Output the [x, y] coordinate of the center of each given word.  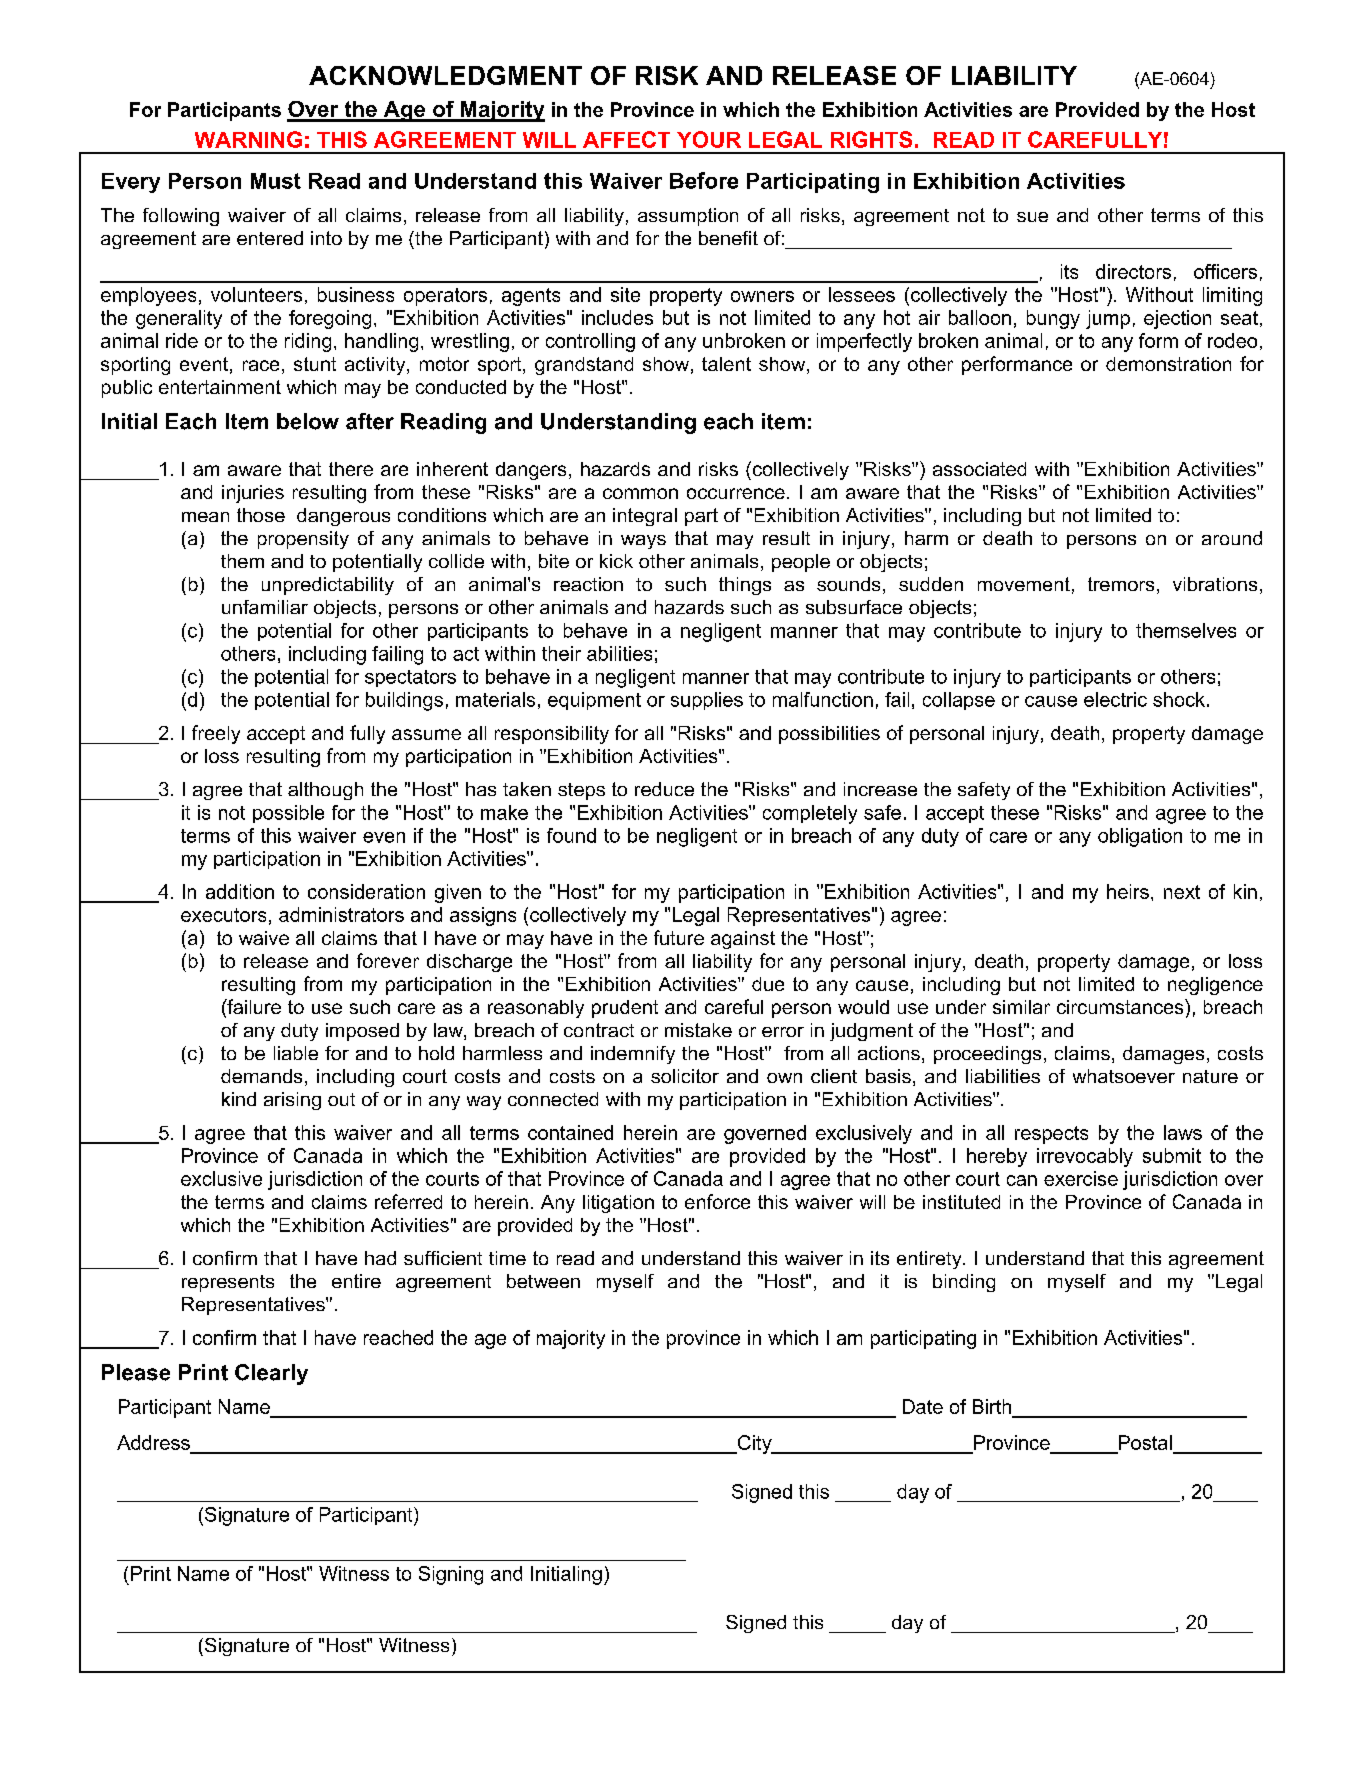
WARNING [248, 139]
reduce [664, 789]
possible [288, 814]
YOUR [709, 139]
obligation [1140, 837]
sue [1032, 217]
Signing [451, 1575]
